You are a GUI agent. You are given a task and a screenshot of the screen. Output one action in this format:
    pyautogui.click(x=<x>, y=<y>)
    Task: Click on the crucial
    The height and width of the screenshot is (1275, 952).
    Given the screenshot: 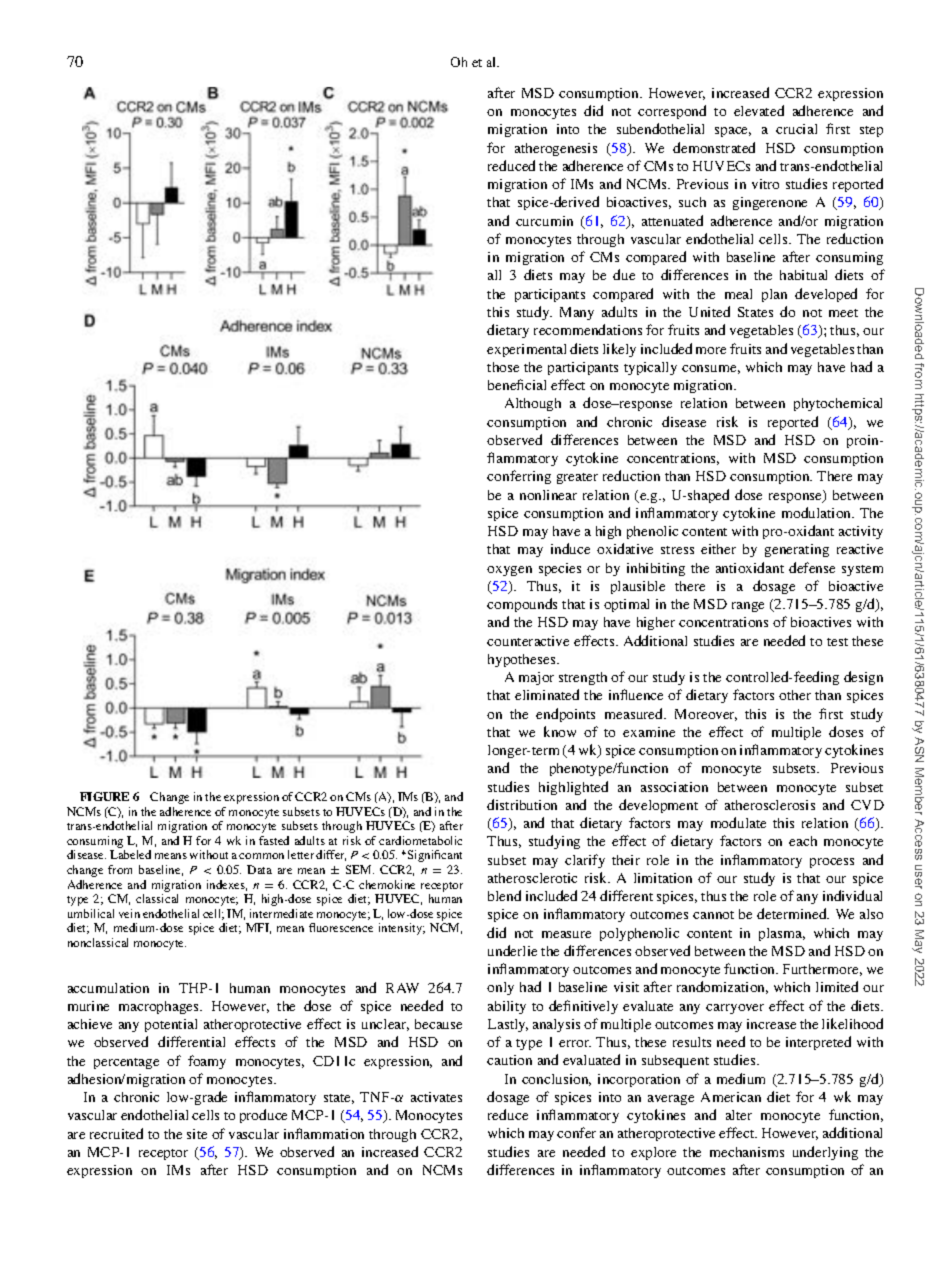 What is the action you would take?
    pyautogui.click(x=796, y=129)
